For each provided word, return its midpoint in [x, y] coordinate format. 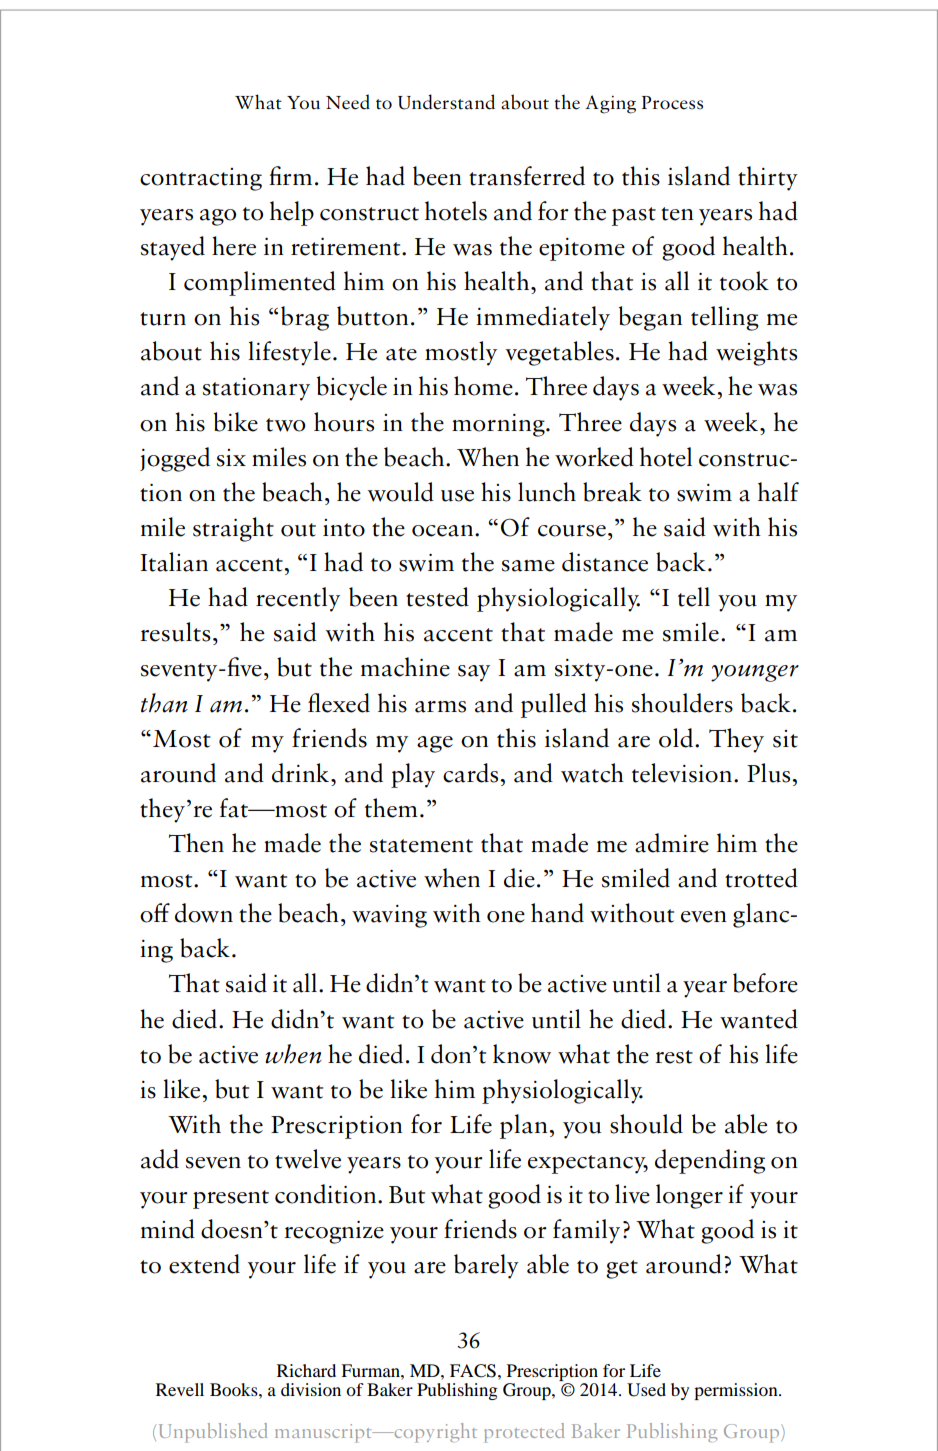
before [765, 983]
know [522, 1054]
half [778, 492]
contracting [201, 179]
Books [235, 1389]
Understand [446, 102]
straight [233, 529]
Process [672, 103]
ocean [442, 531]
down [204, 913]
